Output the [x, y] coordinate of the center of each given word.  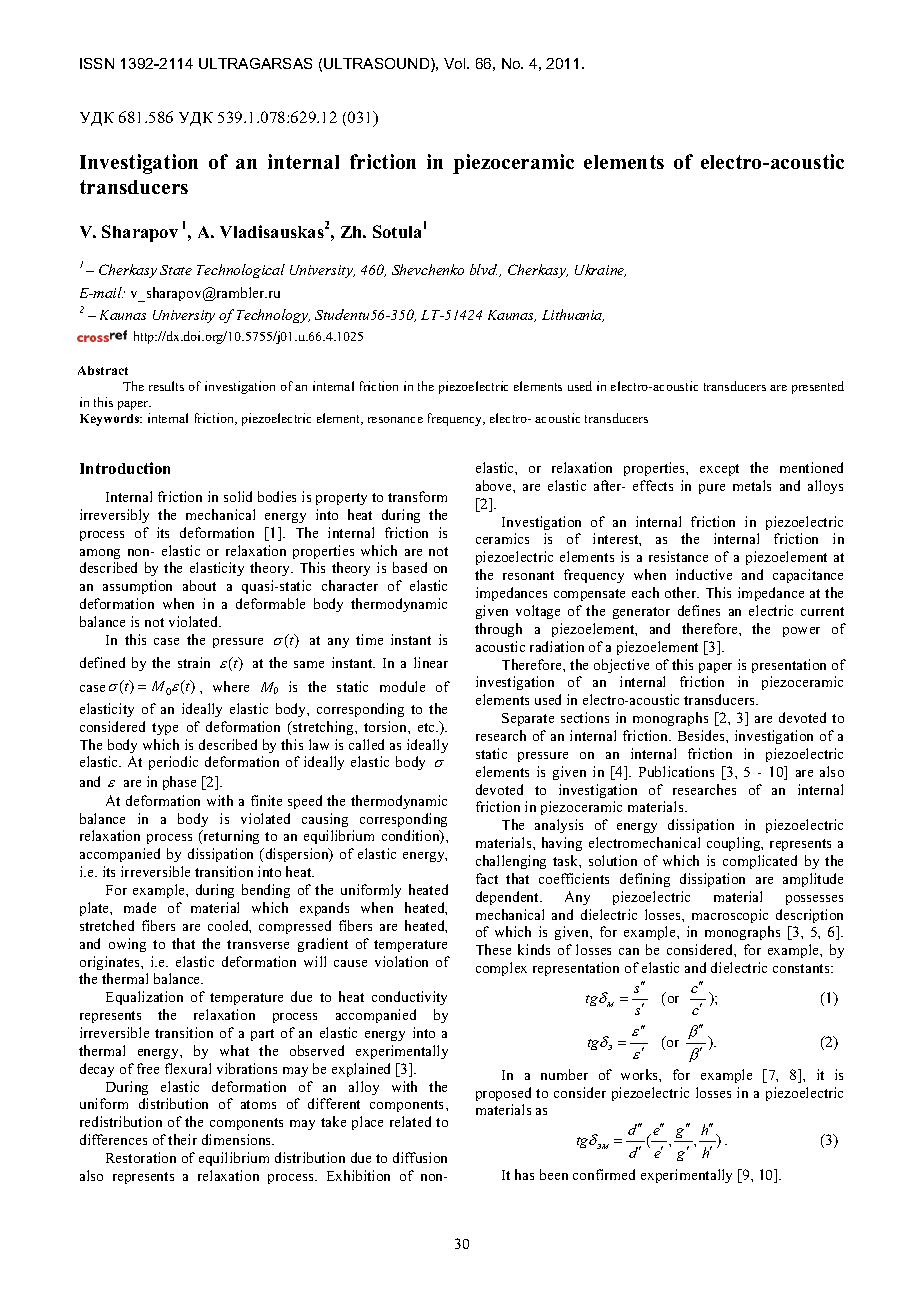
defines [699, 610]
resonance [395, 420]
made [140, 907]
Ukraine [600, 270]
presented [818, 387]
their [182, 1139]
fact [487, 878]
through [498, 630]
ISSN [97, 63]
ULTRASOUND [378, 65]
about [199, 585]
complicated [760, 862]
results [166, 386]
